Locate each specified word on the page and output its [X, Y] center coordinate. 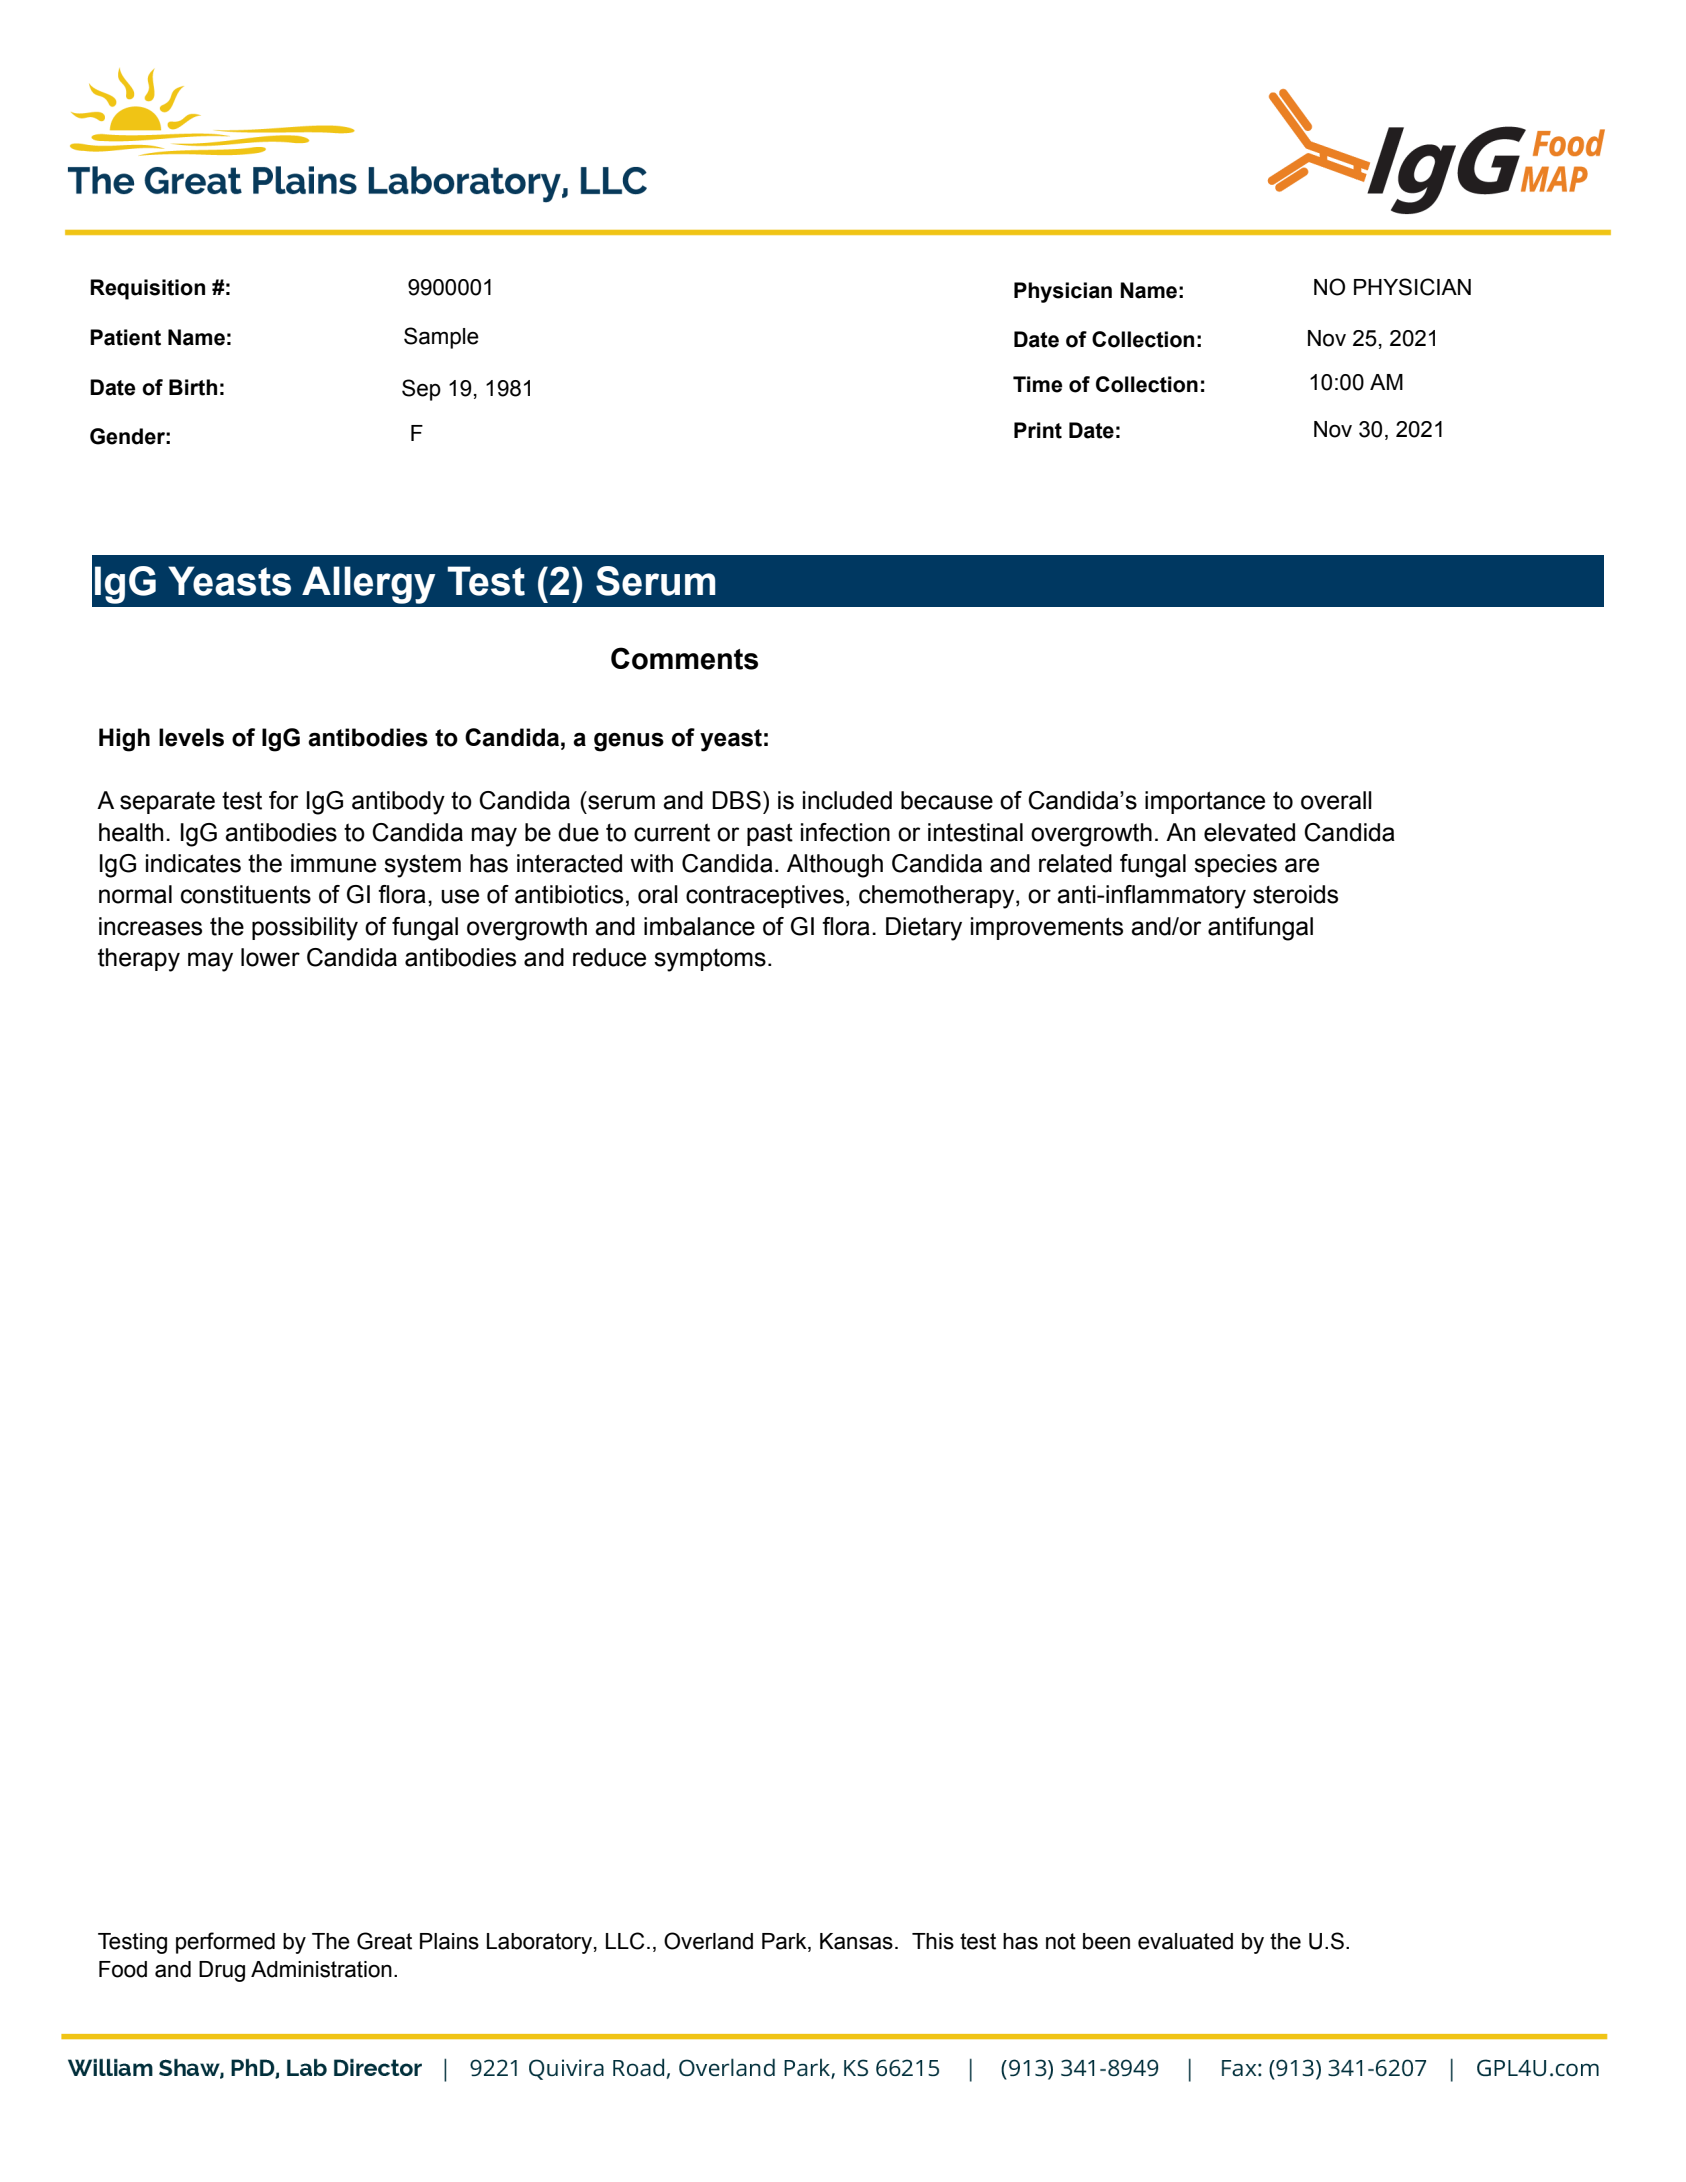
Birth [193, 387]
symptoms [710, 960]
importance [1205, 802]
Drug [222, 1971]
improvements [1047, 928]
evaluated [1185, 1941]
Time [1038, 384]
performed [225, 1943]
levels [191, 737]
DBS [736, 800]
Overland [708, 1941]
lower [270, 957]
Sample [441, 338]
